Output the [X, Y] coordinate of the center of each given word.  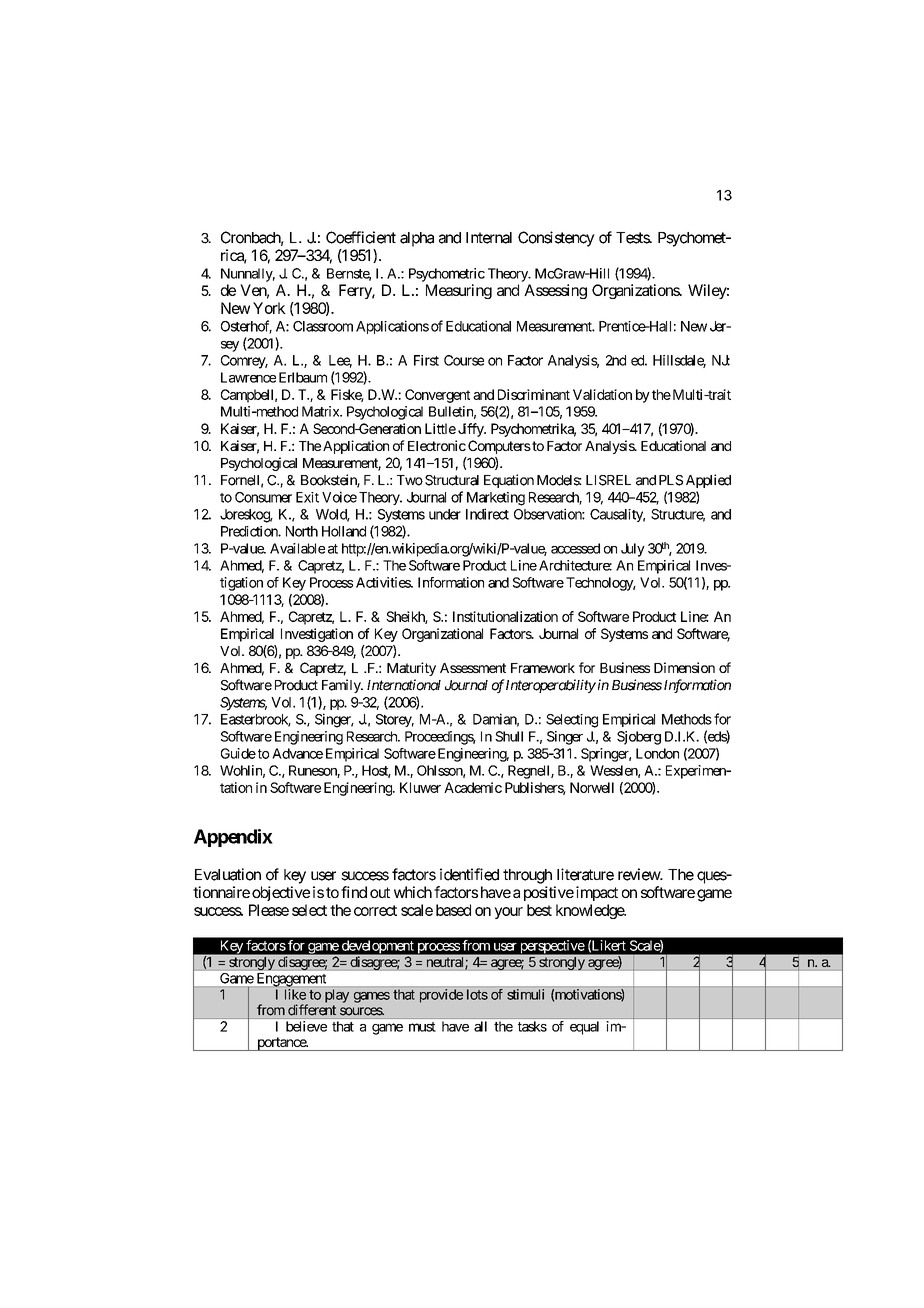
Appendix [233, 838]
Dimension [684, 667]
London [657, 753]
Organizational [442, 635]
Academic [473, 787]
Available [297, 548]
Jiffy [472, 430]
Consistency [556, 239]
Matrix [321, 411]
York [269, 308]
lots [477, 994]
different [312, 1010]
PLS [671, 480]
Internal [489, 238]
